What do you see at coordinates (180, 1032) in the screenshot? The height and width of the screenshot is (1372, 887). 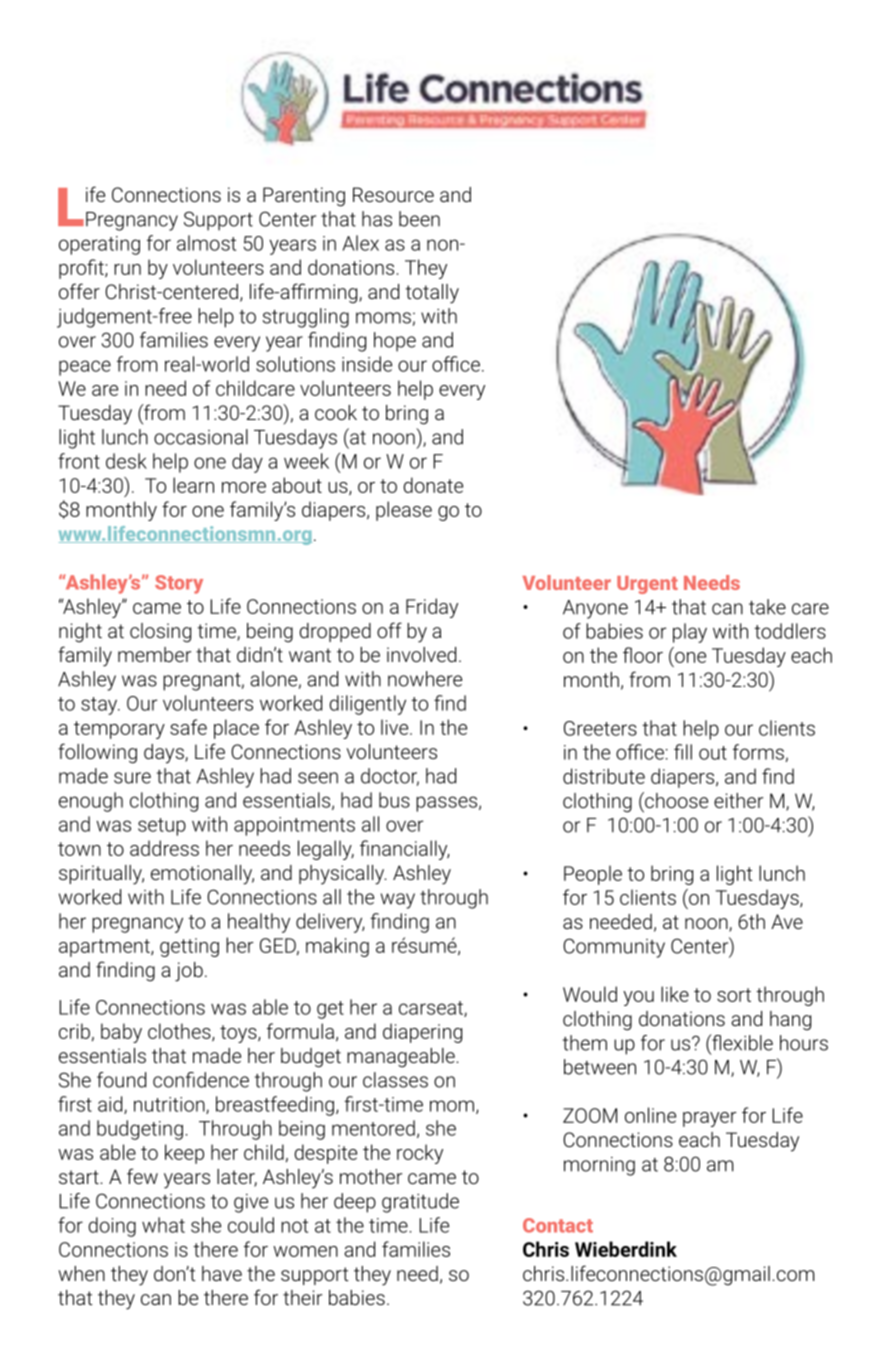 I see `clothes` at bounding box center [180, 1032].
